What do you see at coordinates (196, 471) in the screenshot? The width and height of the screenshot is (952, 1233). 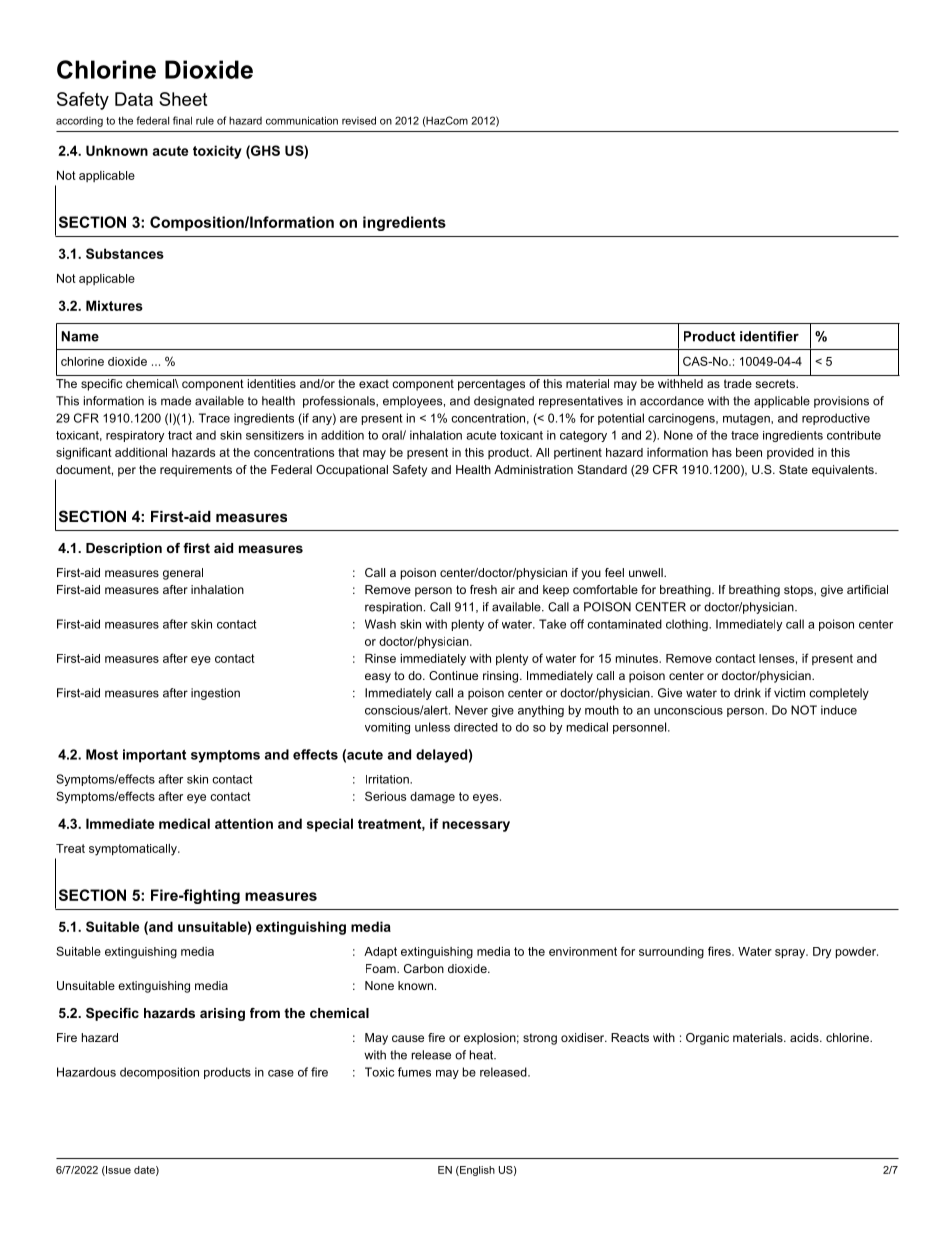 I see `requirements` at bounding box center [196, 471].
